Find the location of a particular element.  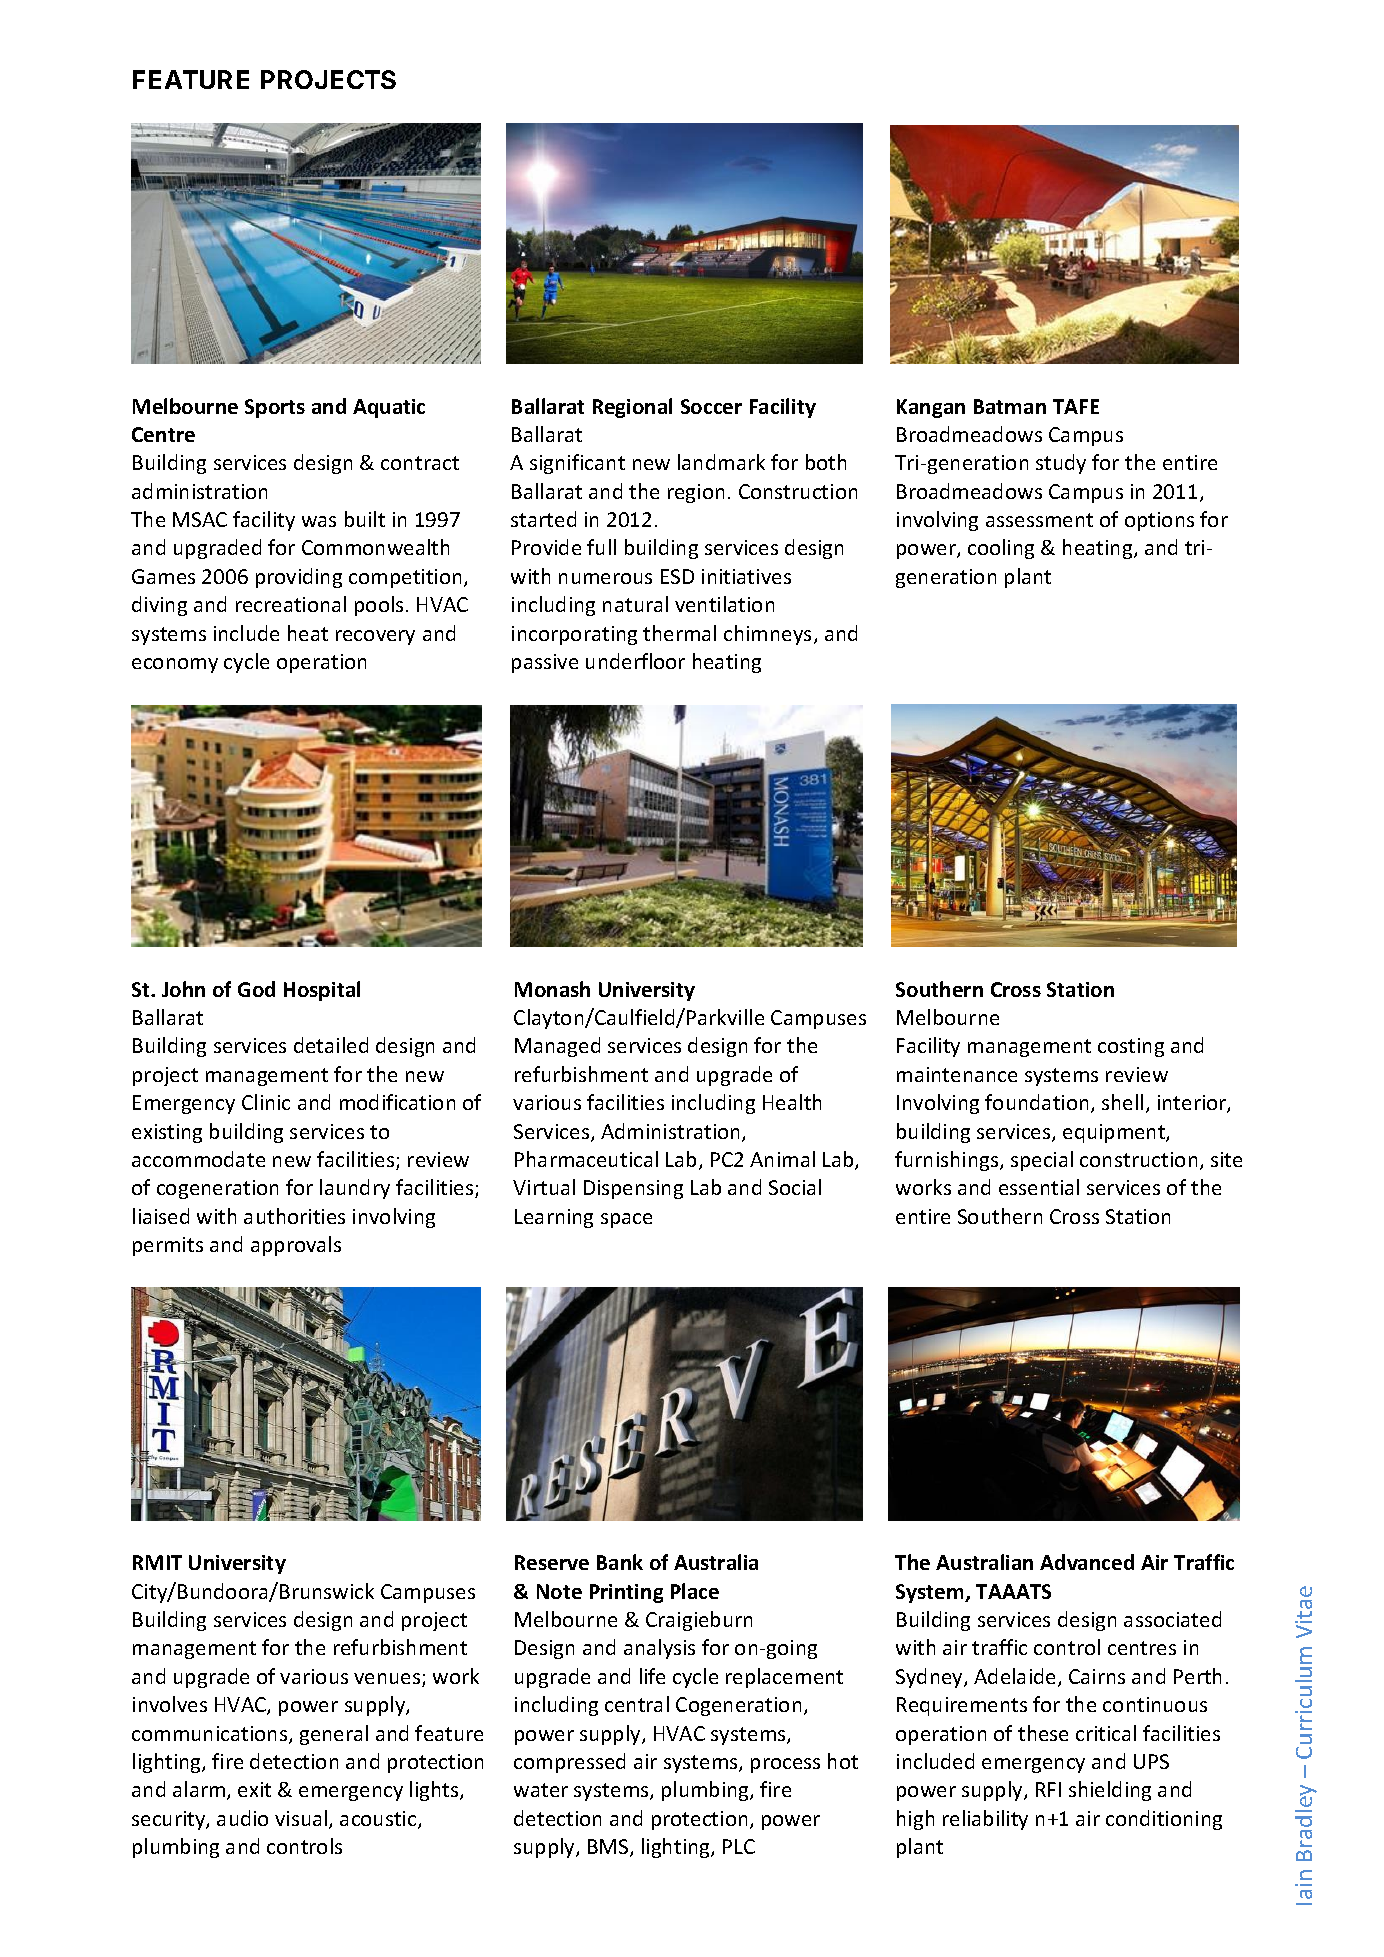

Advanced is located at coordinates (1087, 1562).
